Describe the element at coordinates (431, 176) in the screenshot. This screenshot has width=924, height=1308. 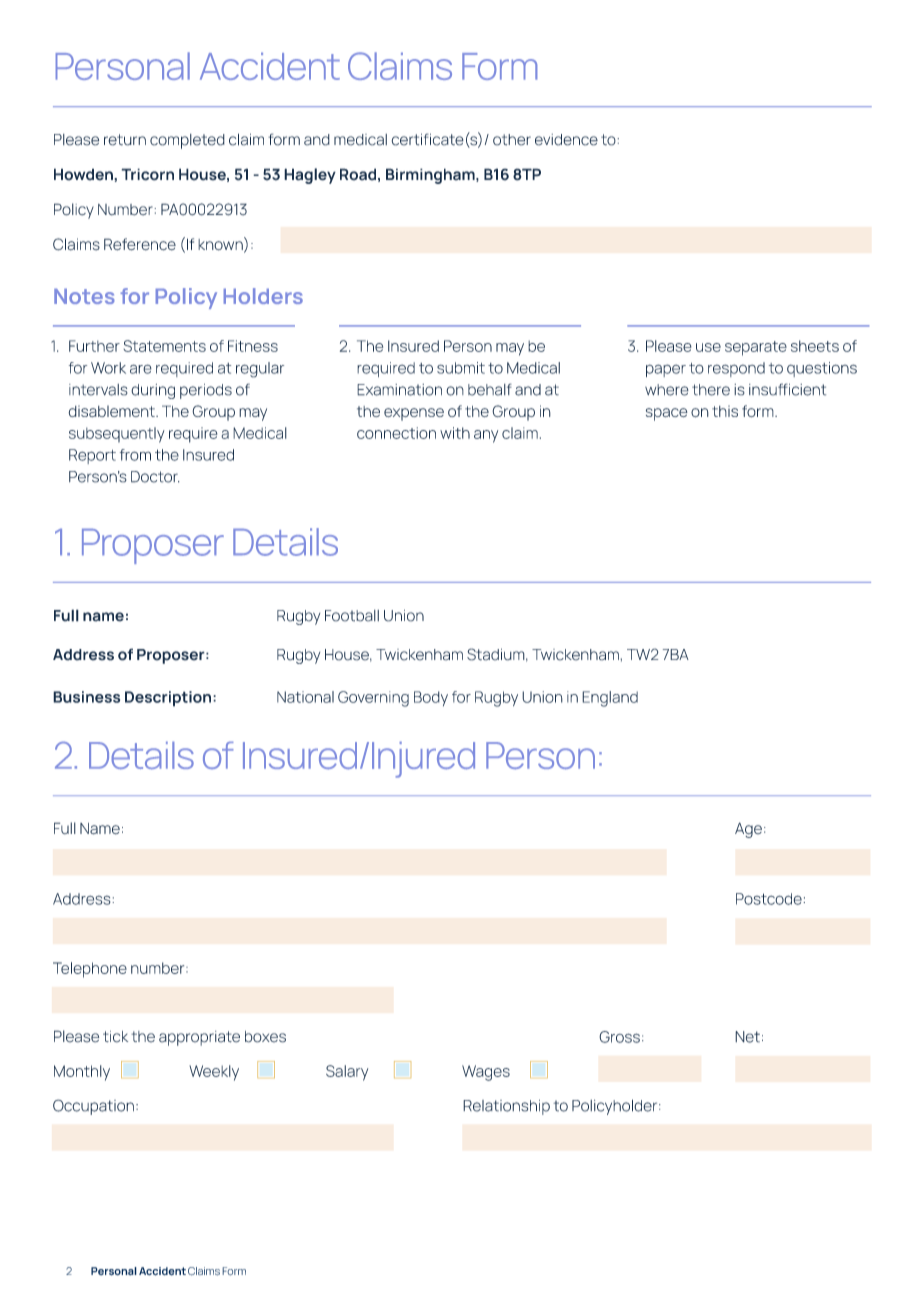
I see `Birmingham` at that location.
